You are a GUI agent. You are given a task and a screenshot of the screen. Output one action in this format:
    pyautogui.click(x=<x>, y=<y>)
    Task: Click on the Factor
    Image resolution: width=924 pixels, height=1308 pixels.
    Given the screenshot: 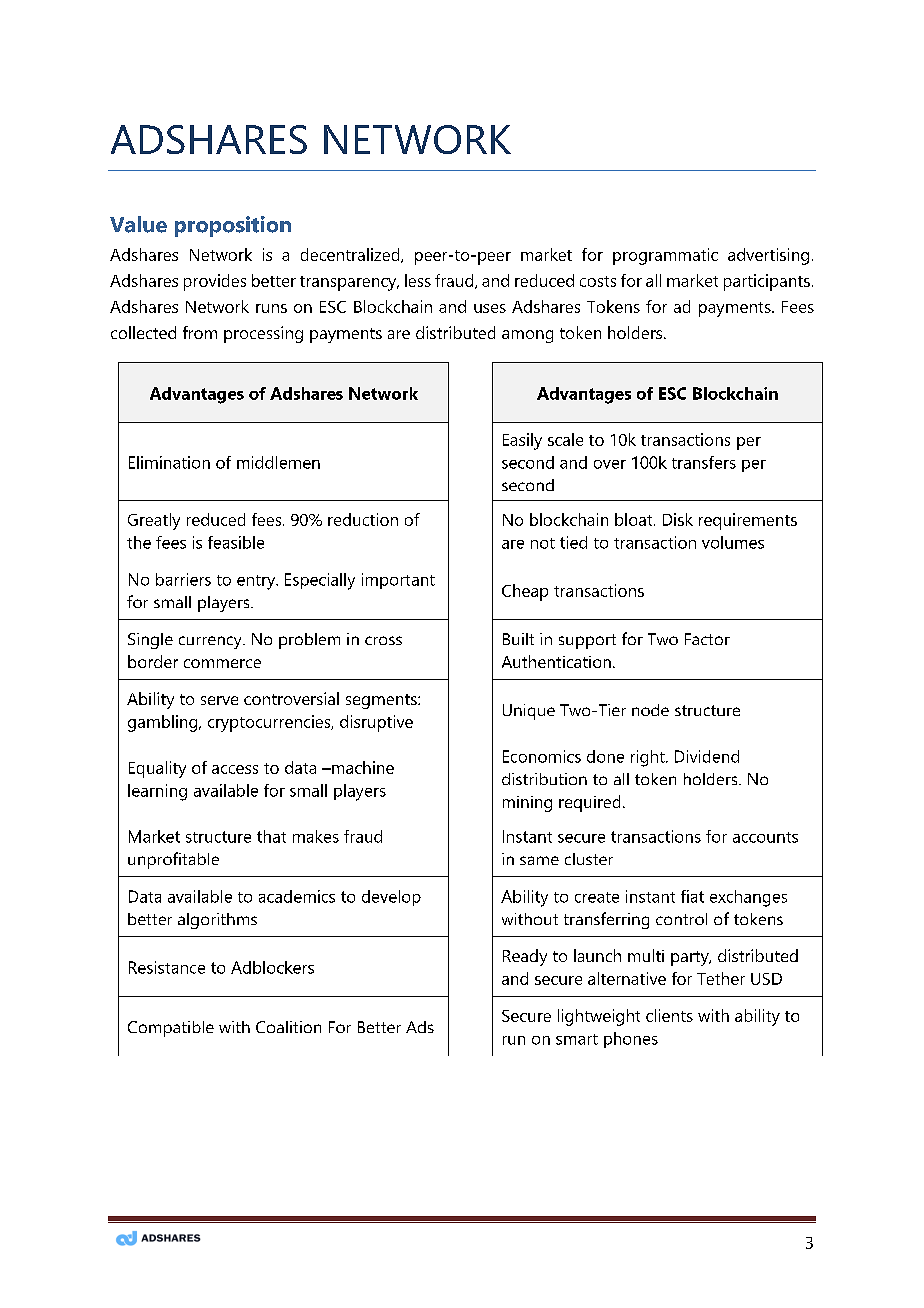 What is the action you would take?
    pyautogui.click(x=707, y=639)
